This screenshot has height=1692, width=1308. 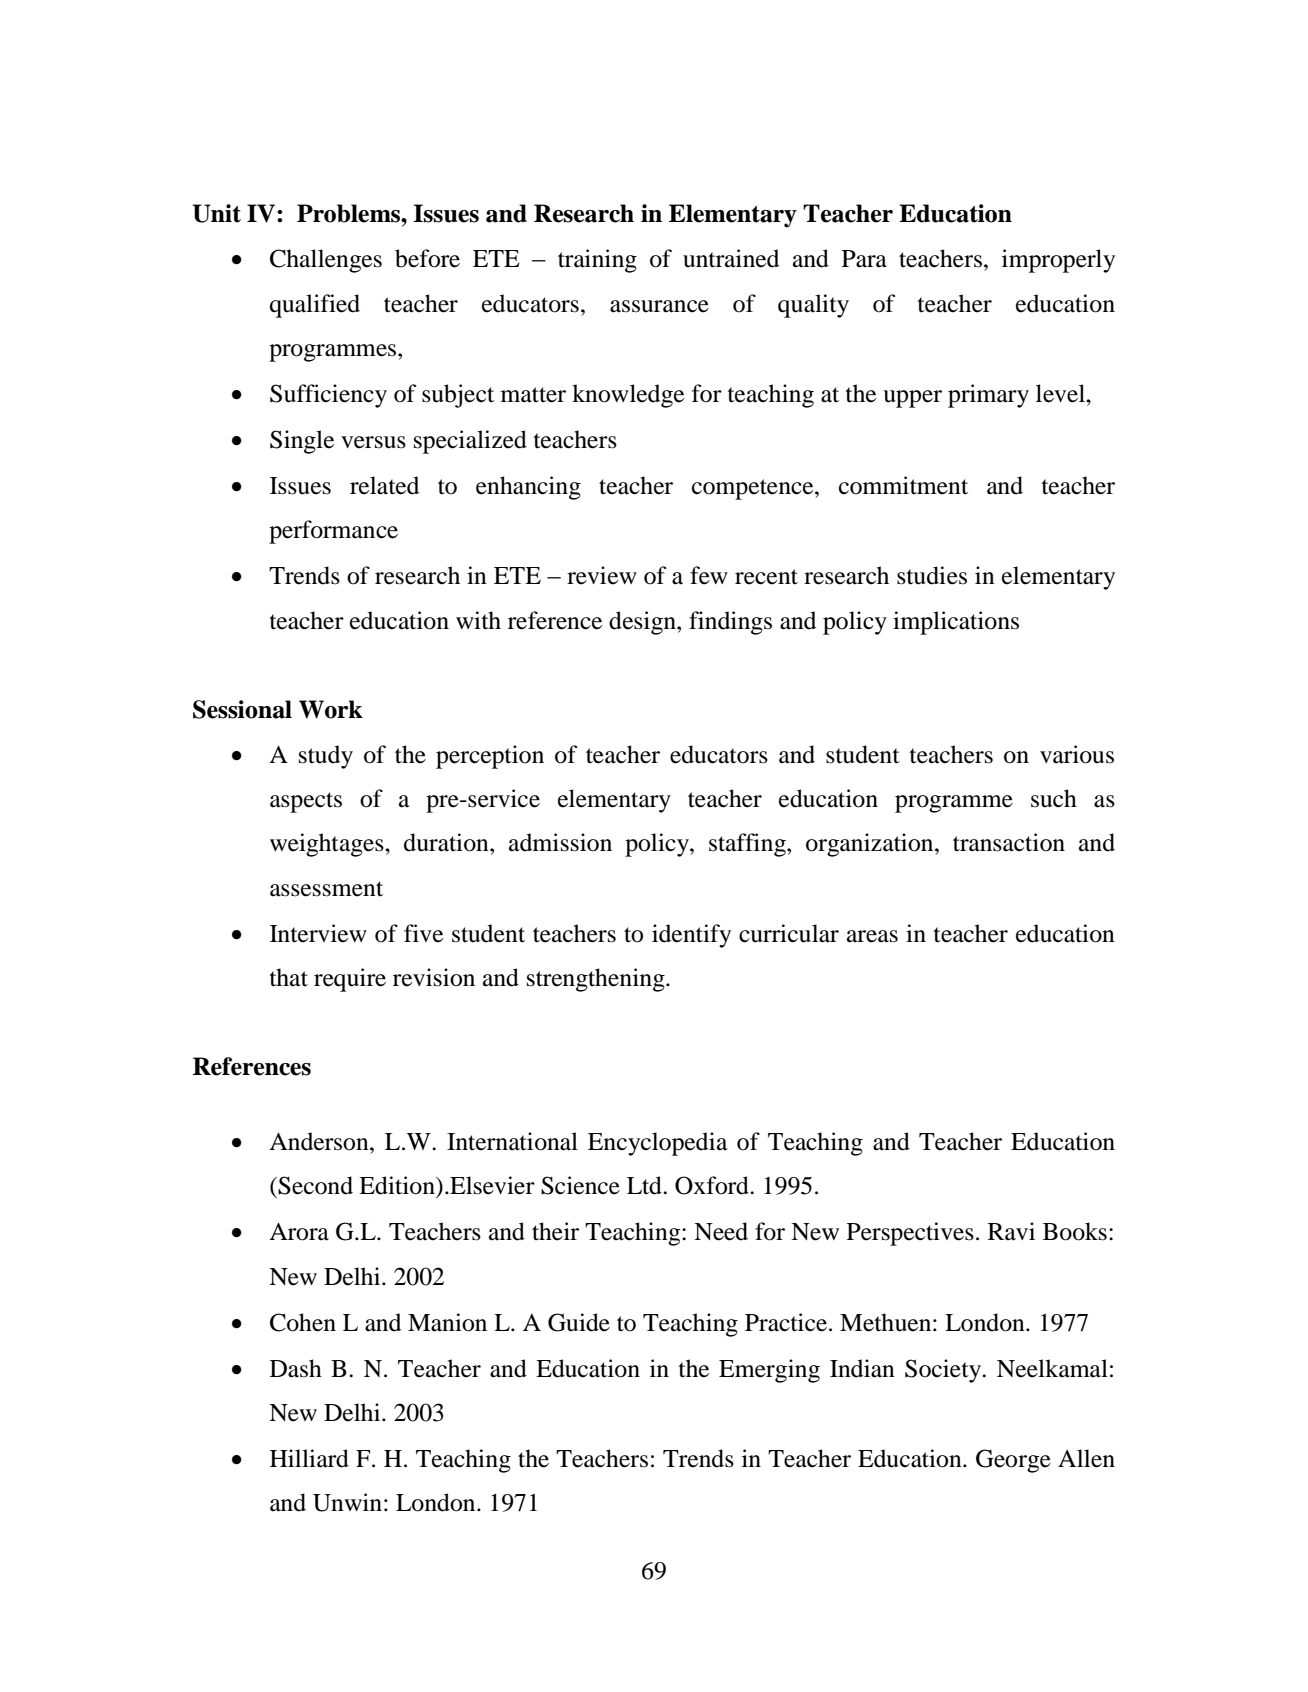 What do you see at coordinates (560, 842) in the screenshot?
I see `admission` at bounding box center [560, 842].
